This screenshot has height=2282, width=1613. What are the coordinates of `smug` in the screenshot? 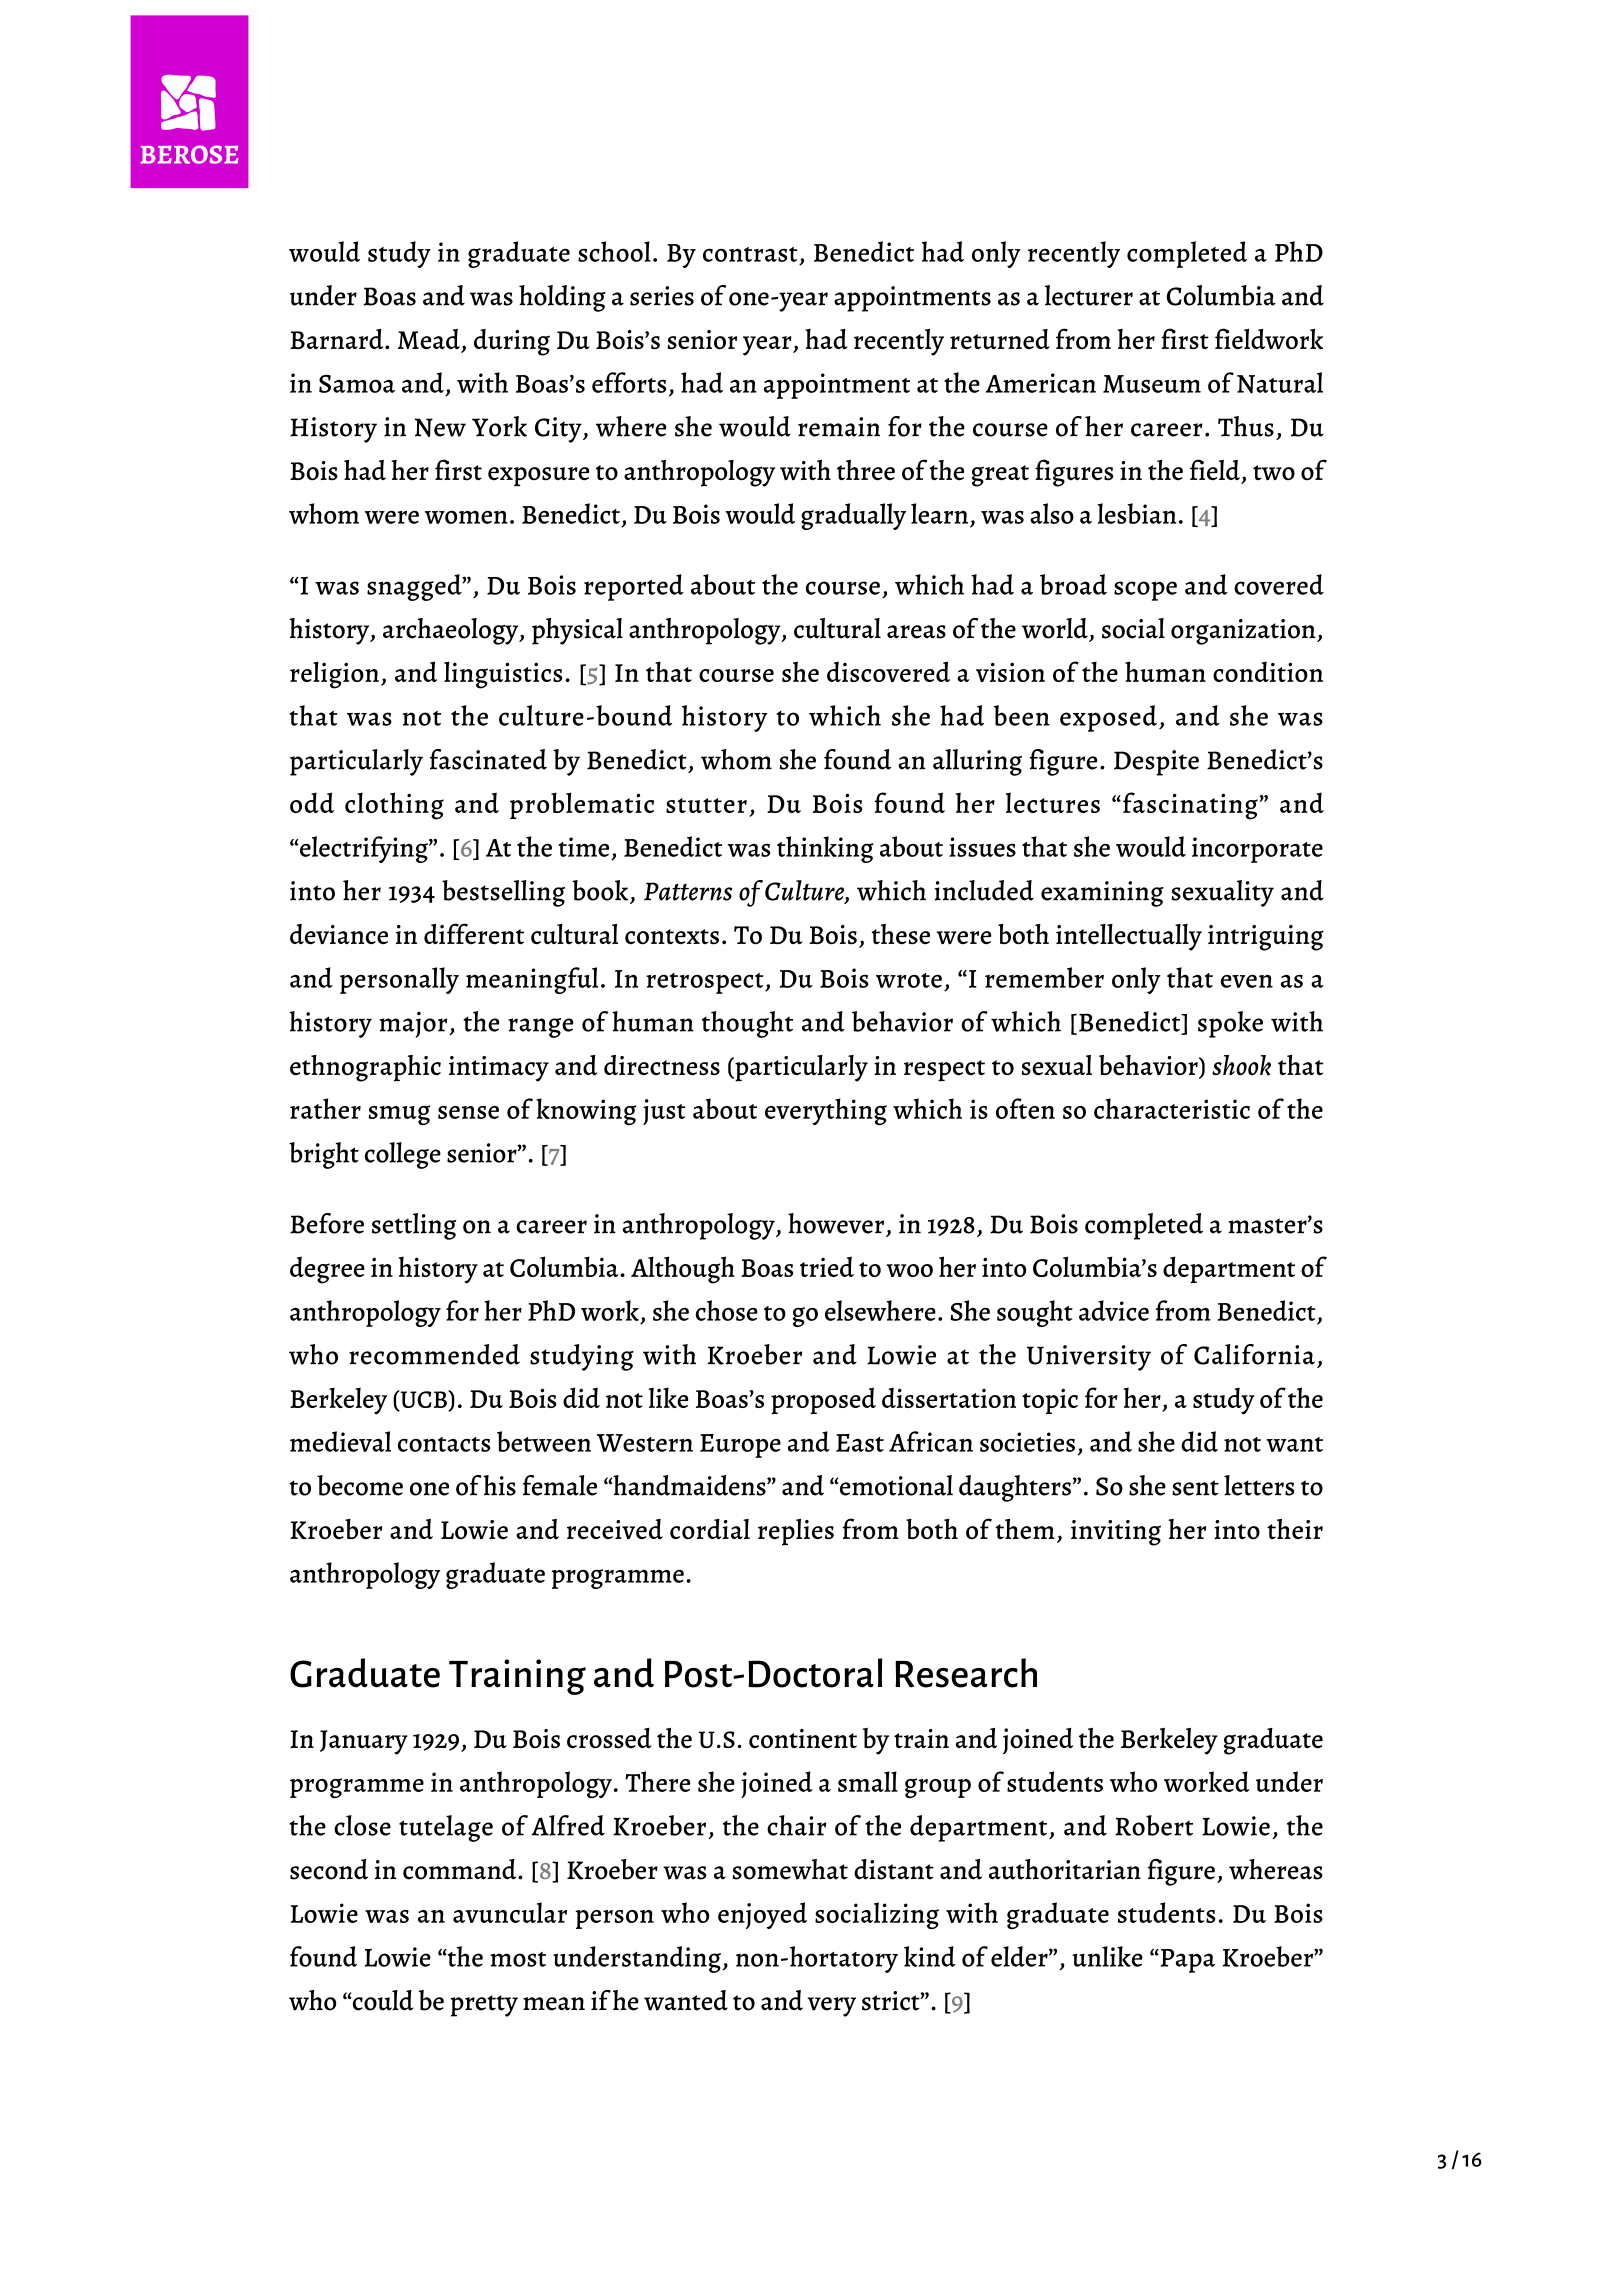 It's located at (399, 1115).
